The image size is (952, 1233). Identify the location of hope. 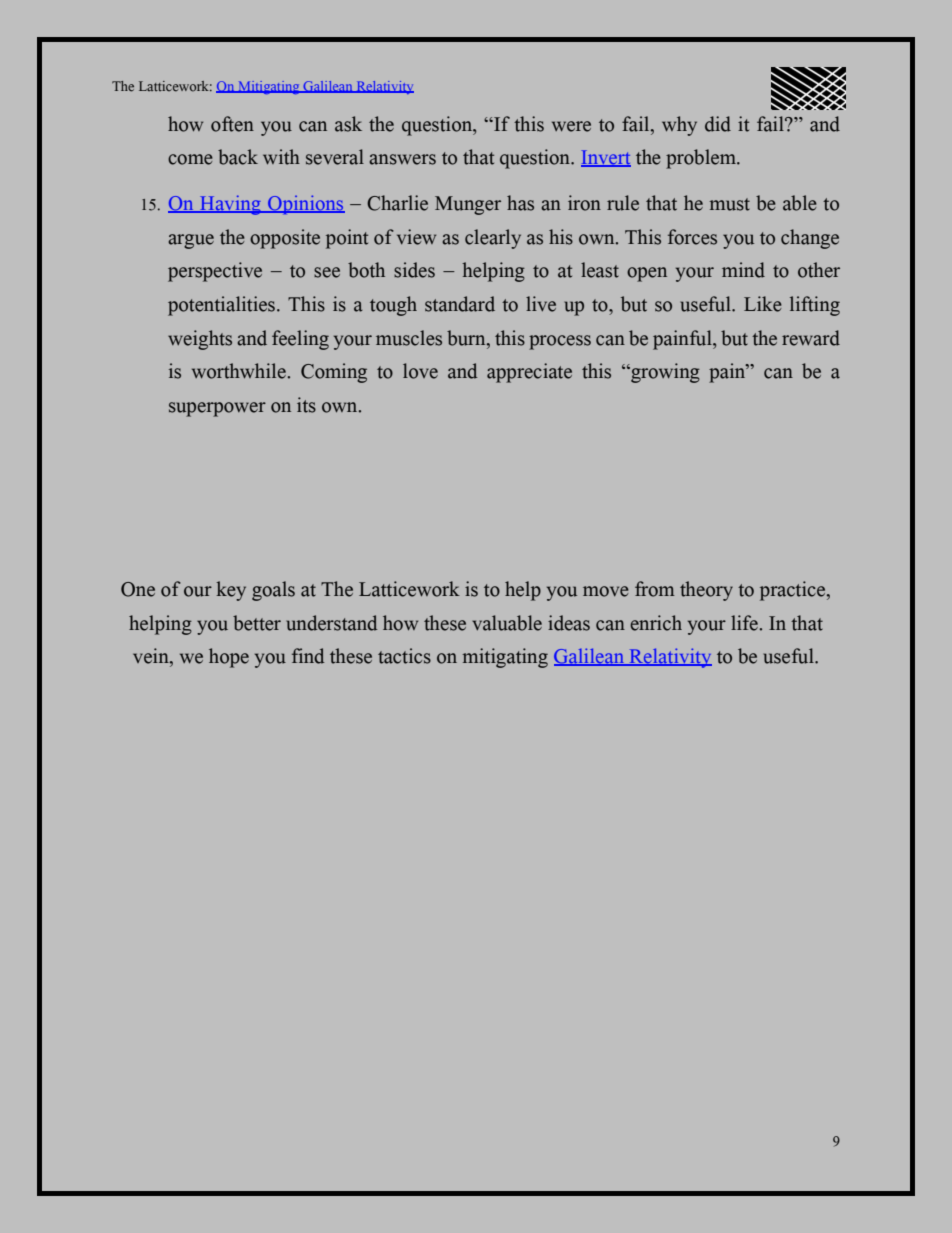
(229, 658).
